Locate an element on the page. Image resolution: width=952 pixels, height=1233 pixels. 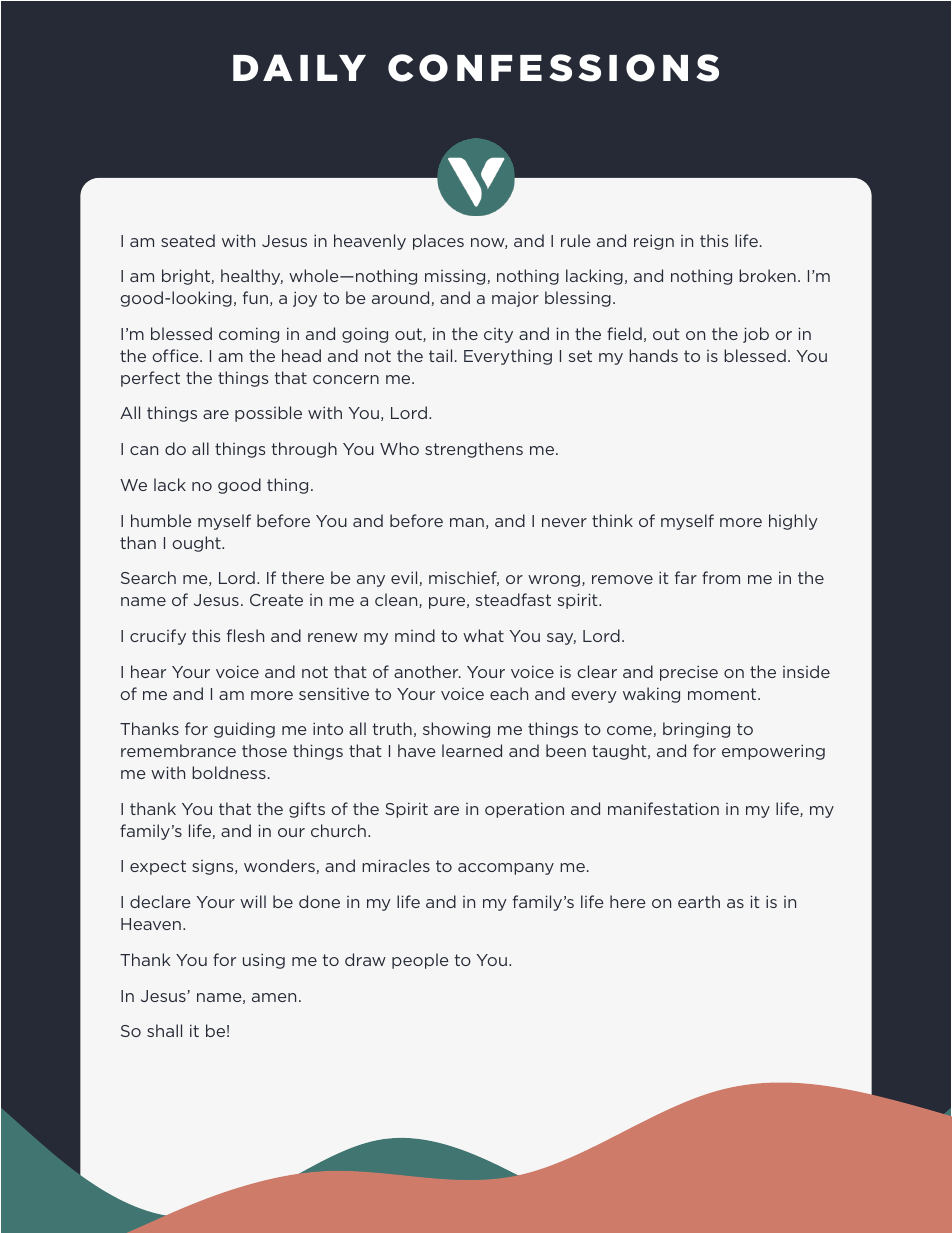
amen is located at coordinates (274, 997).
